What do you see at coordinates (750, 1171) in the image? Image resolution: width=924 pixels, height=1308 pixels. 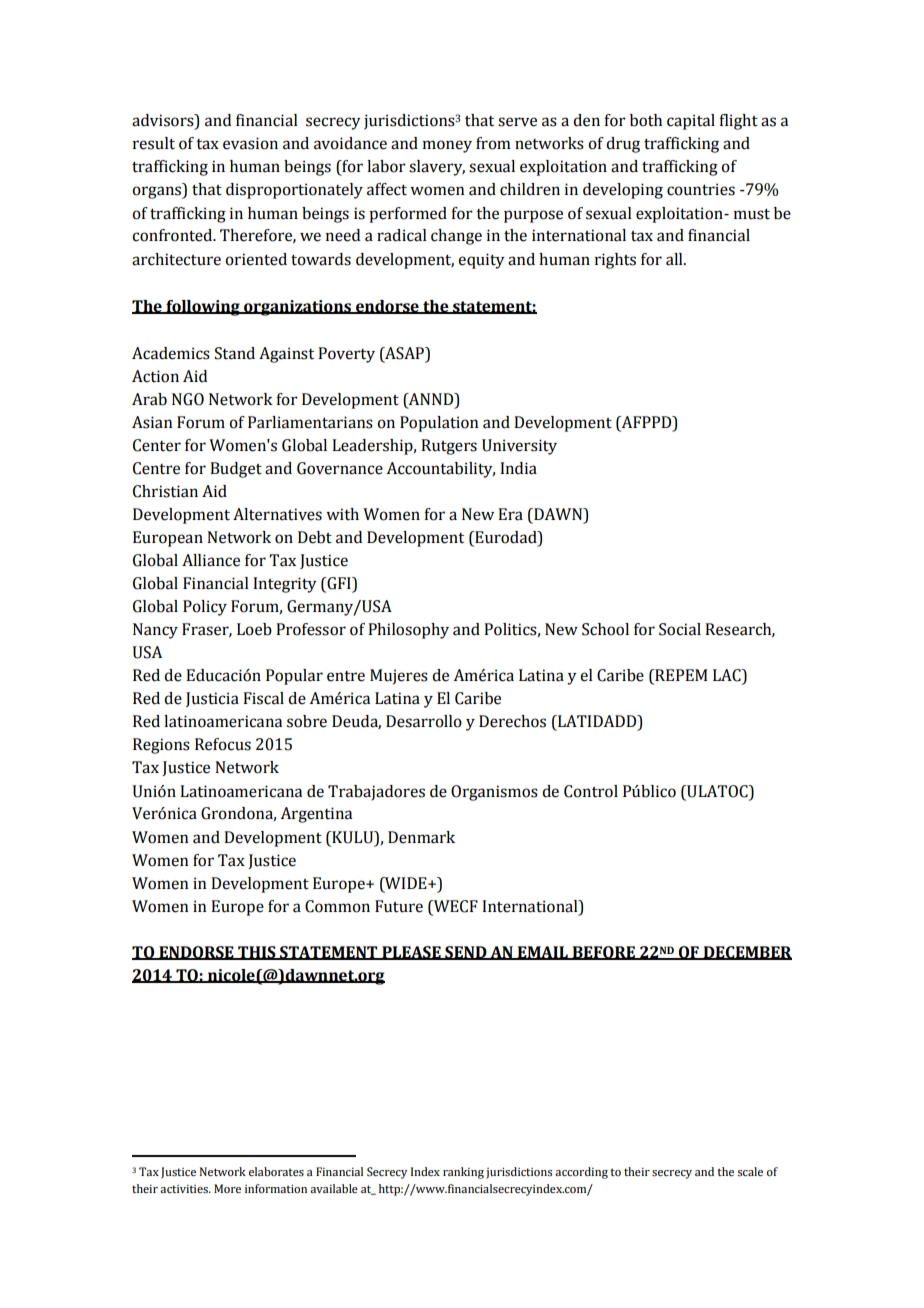 I see `scale` at bounding box center [750, 1171].
